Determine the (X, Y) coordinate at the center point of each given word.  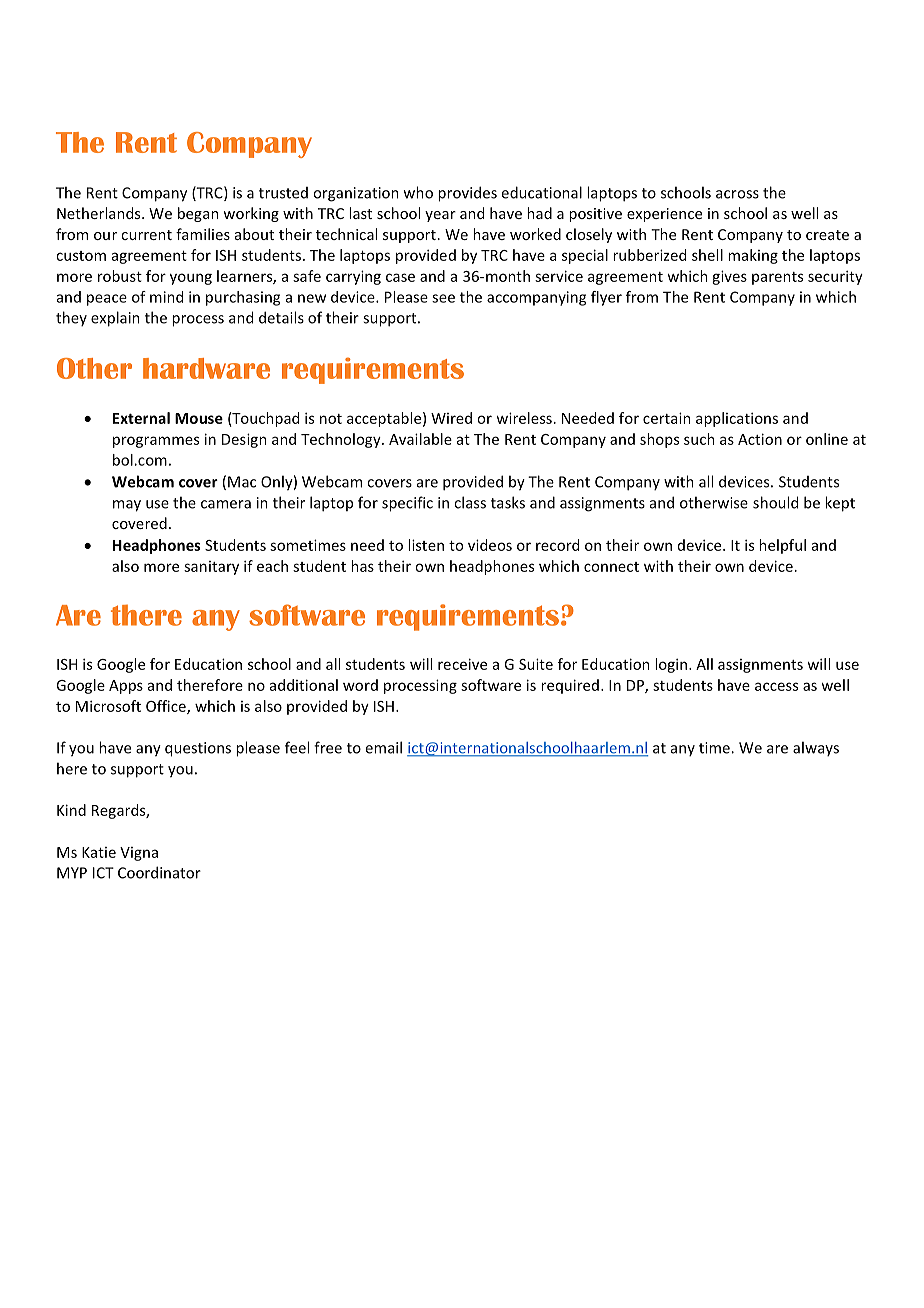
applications (737, 419)
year (440, 216)
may (127, 506)
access (776, 686)
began (198, 214)
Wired (451, 418)
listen (426, 545)
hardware (206, 368)
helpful (782, 546)
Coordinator (159, 872)
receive (462, 664)
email (383, 747)
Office (167, 707)
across (737, 194)
